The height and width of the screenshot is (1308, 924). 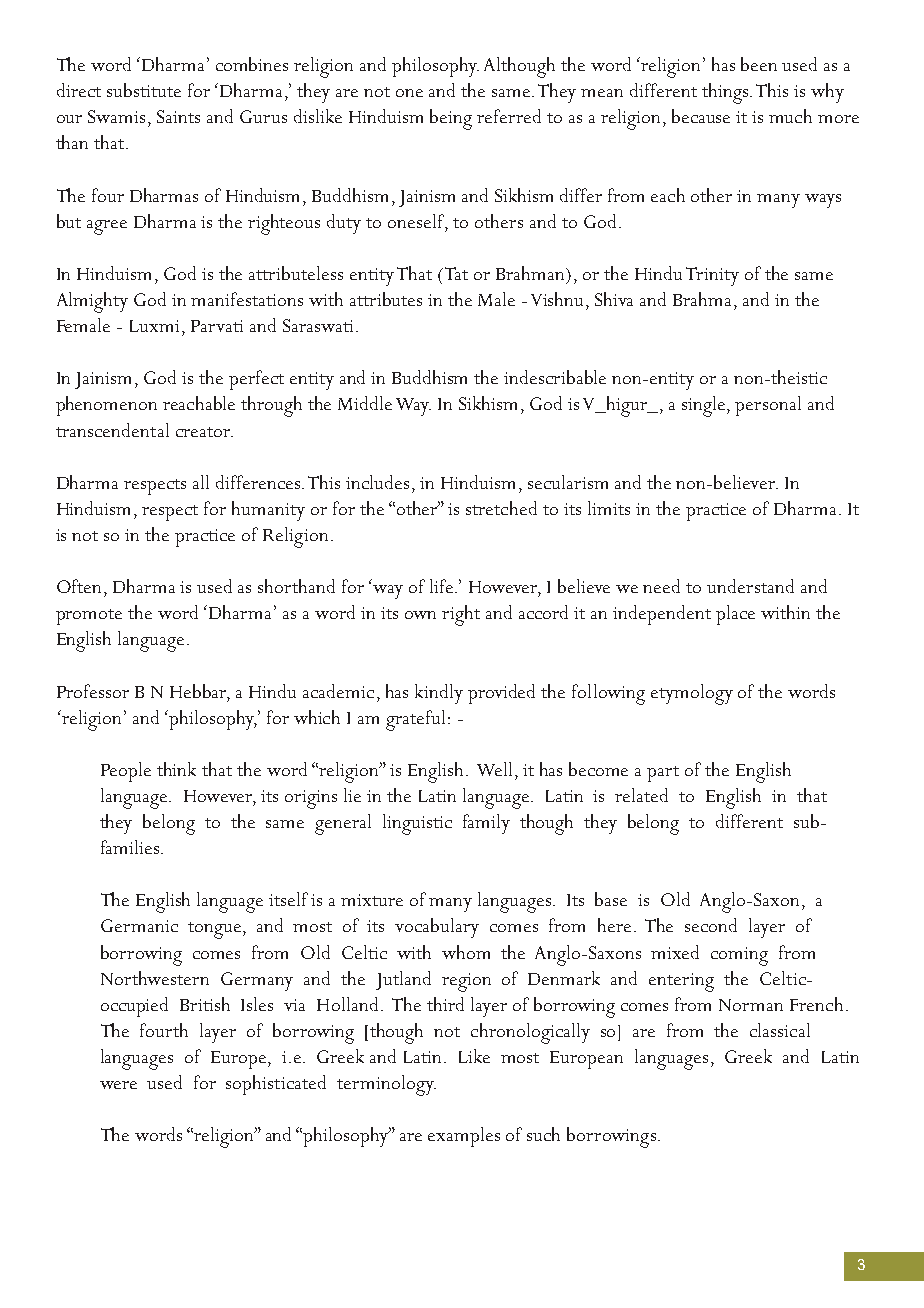 What do you see at coordinates (176, 769) in the screenshot?
I see `think` at bounding box center [176, 769].
